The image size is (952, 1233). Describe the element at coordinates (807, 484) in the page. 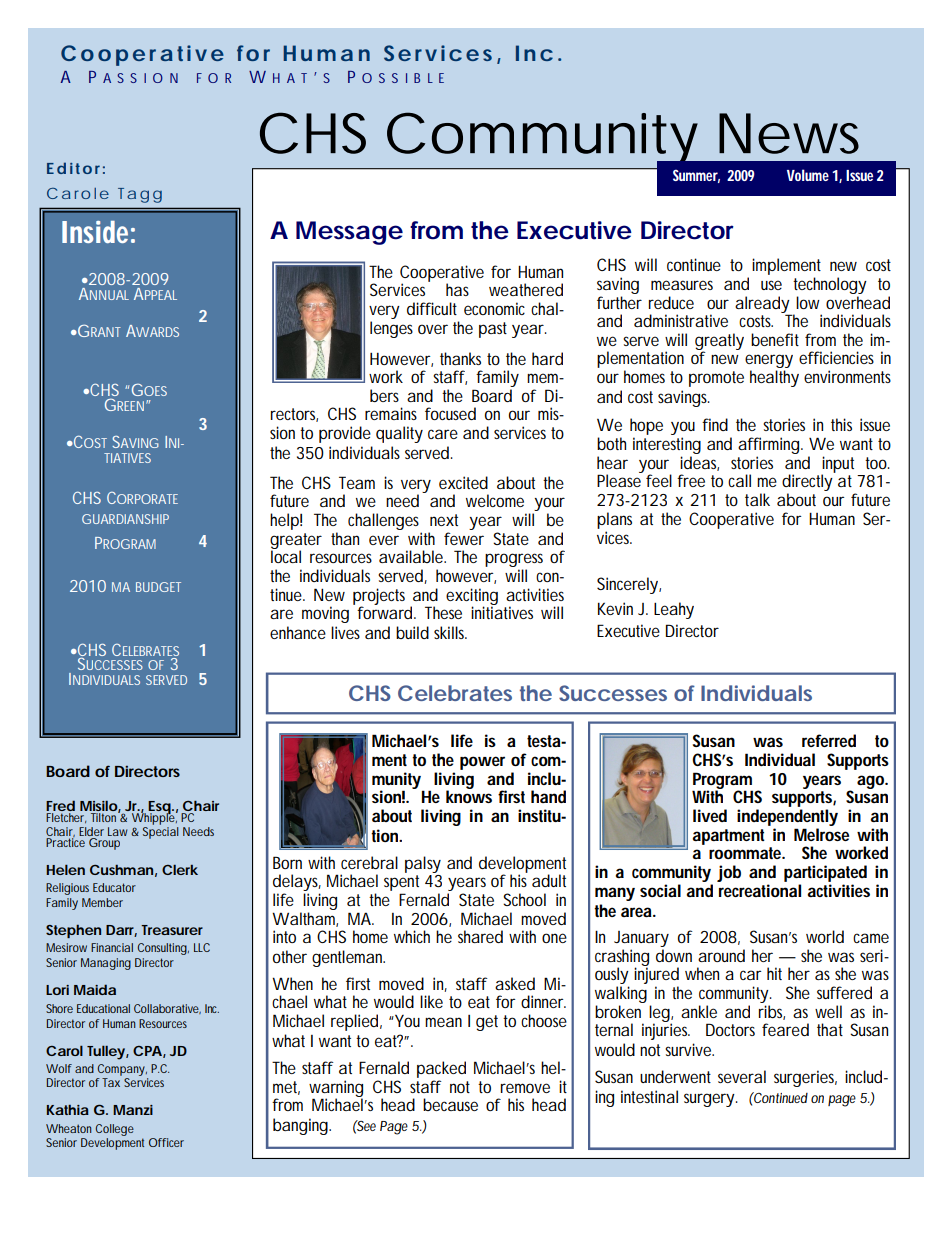

I see `directly` at that location.
